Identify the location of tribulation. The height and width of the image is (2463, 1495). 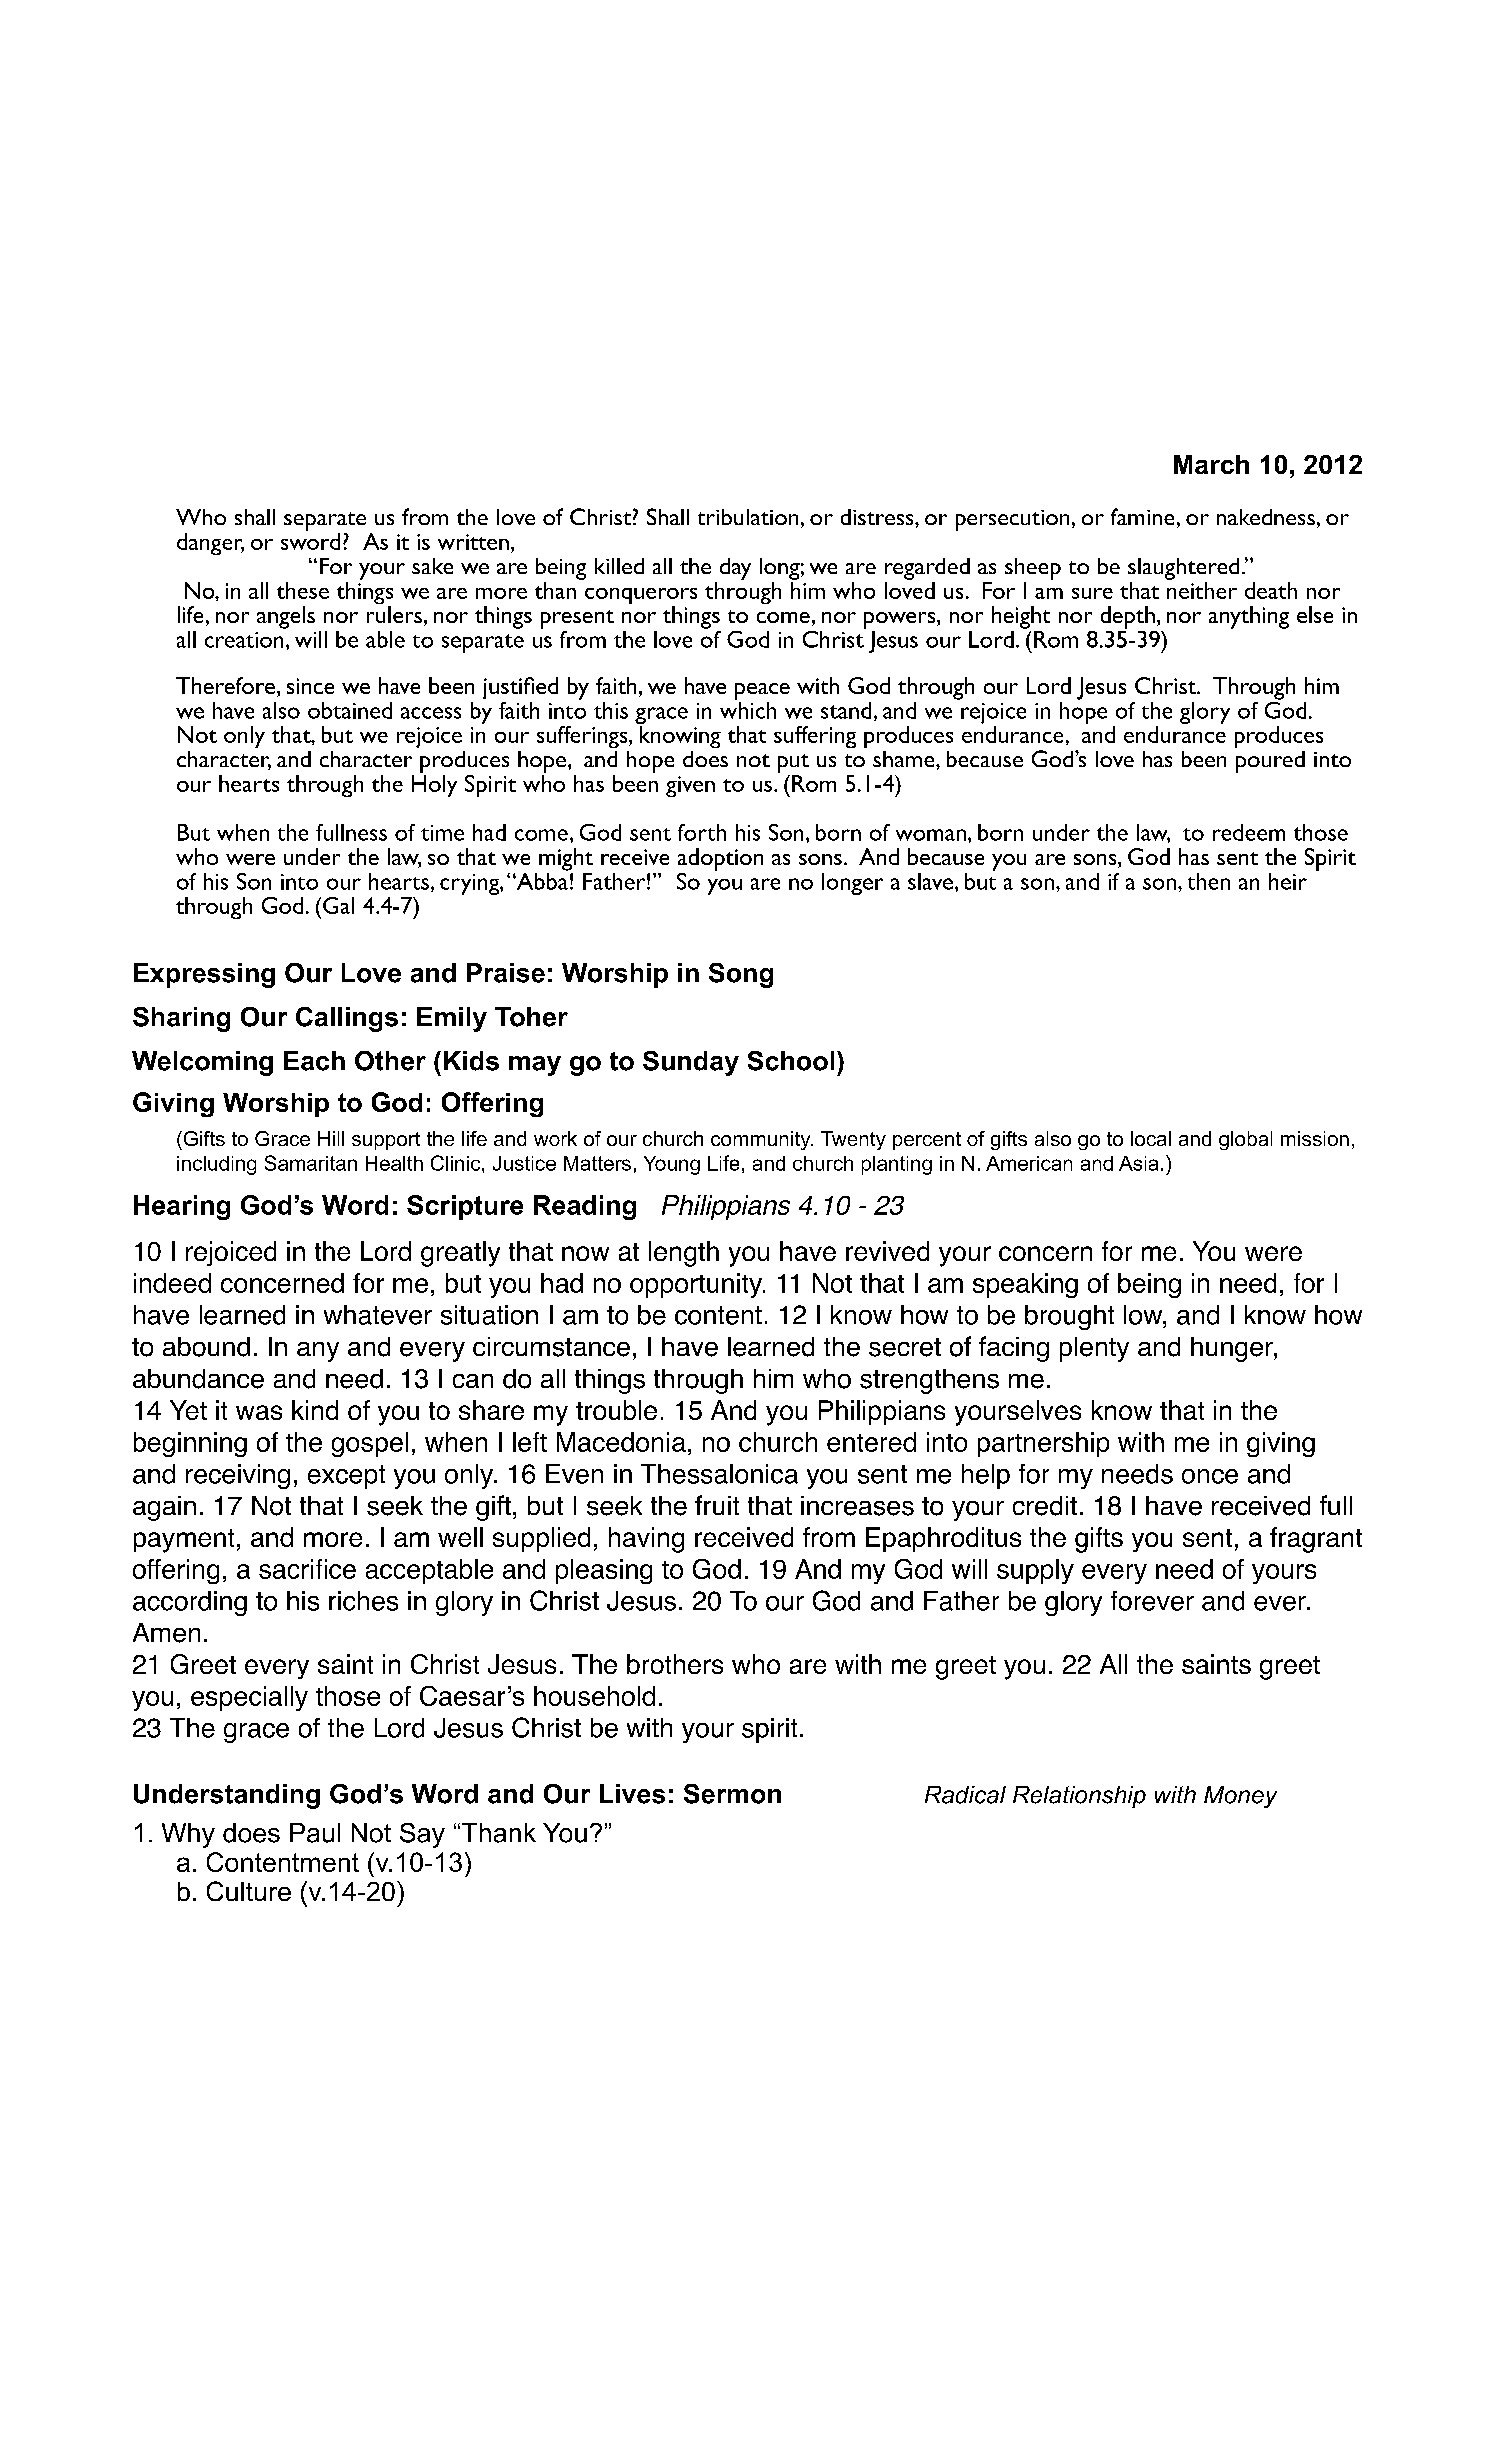
(748, 517).
